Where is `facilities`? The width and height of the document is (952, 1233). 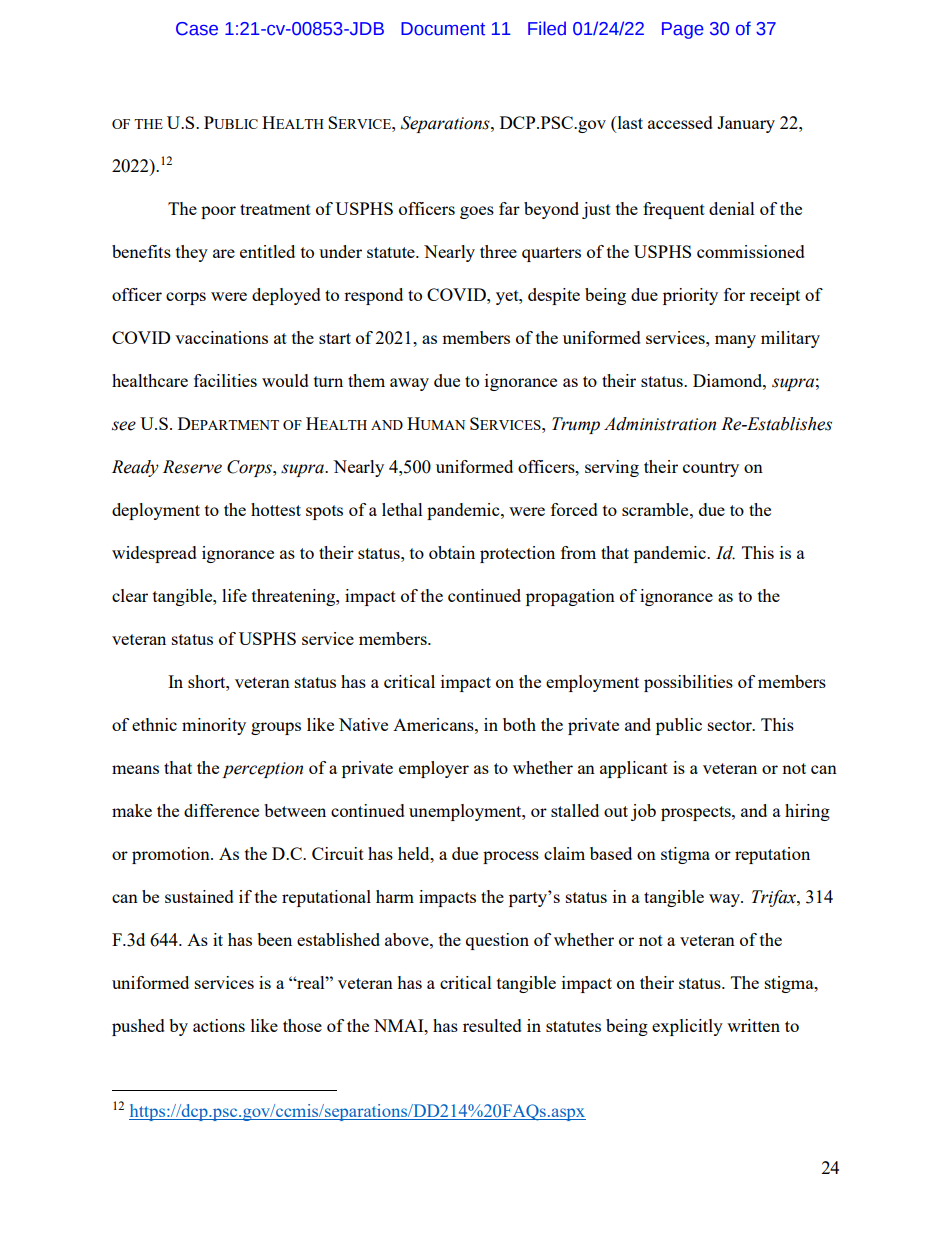
facilities is located at coordinates (225, 380).
